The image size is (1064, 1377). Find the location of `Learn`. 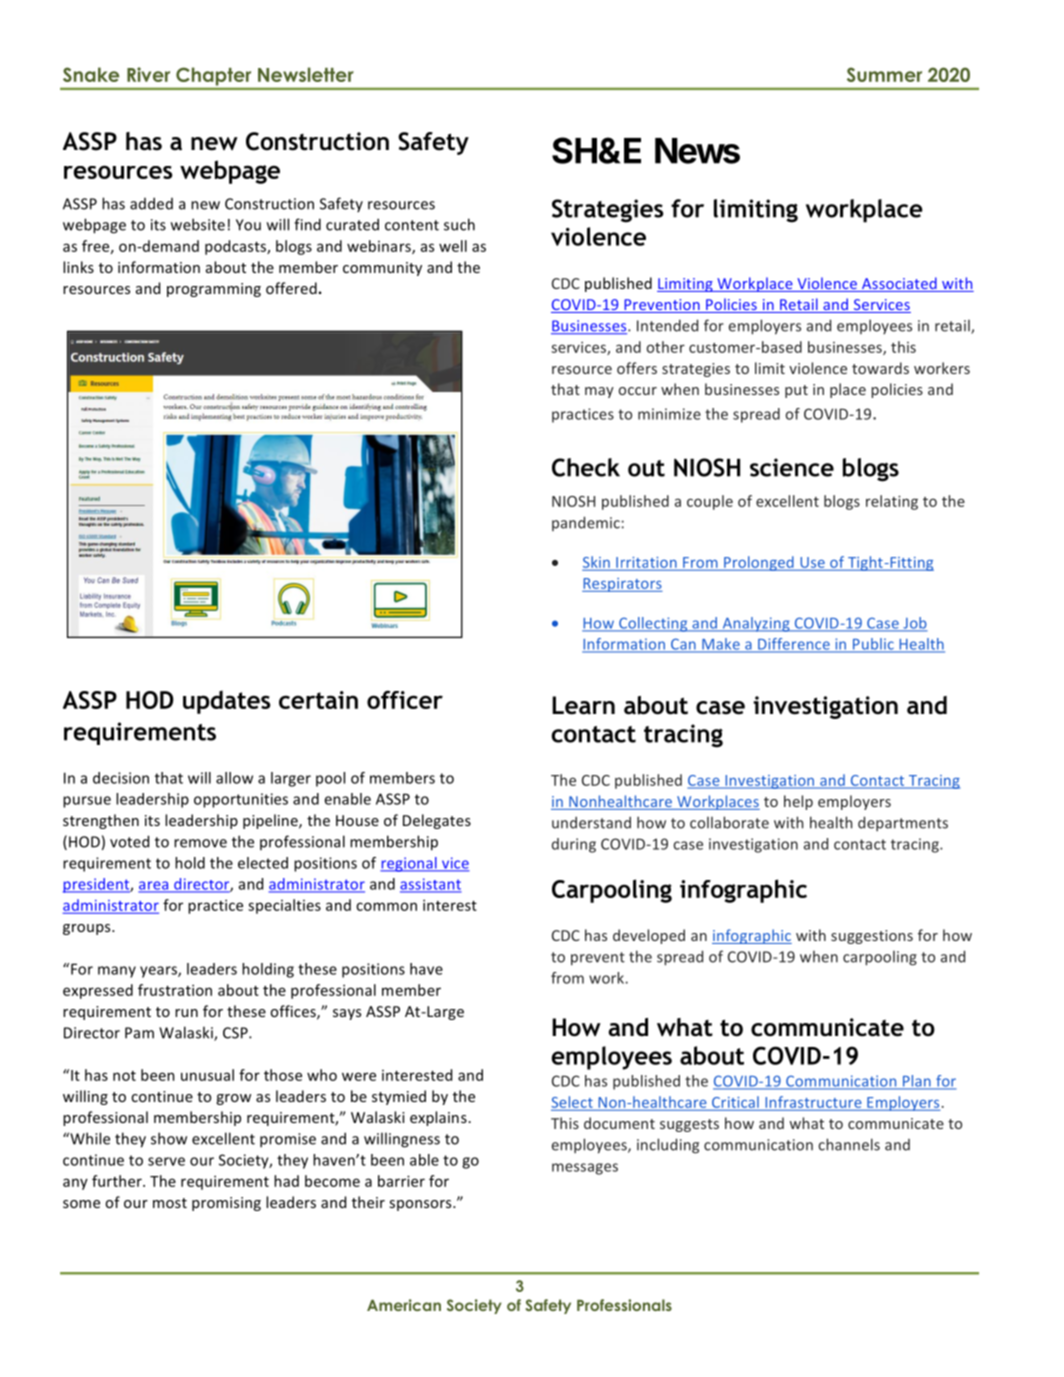

Learn is located at coordinates (583, 705).
